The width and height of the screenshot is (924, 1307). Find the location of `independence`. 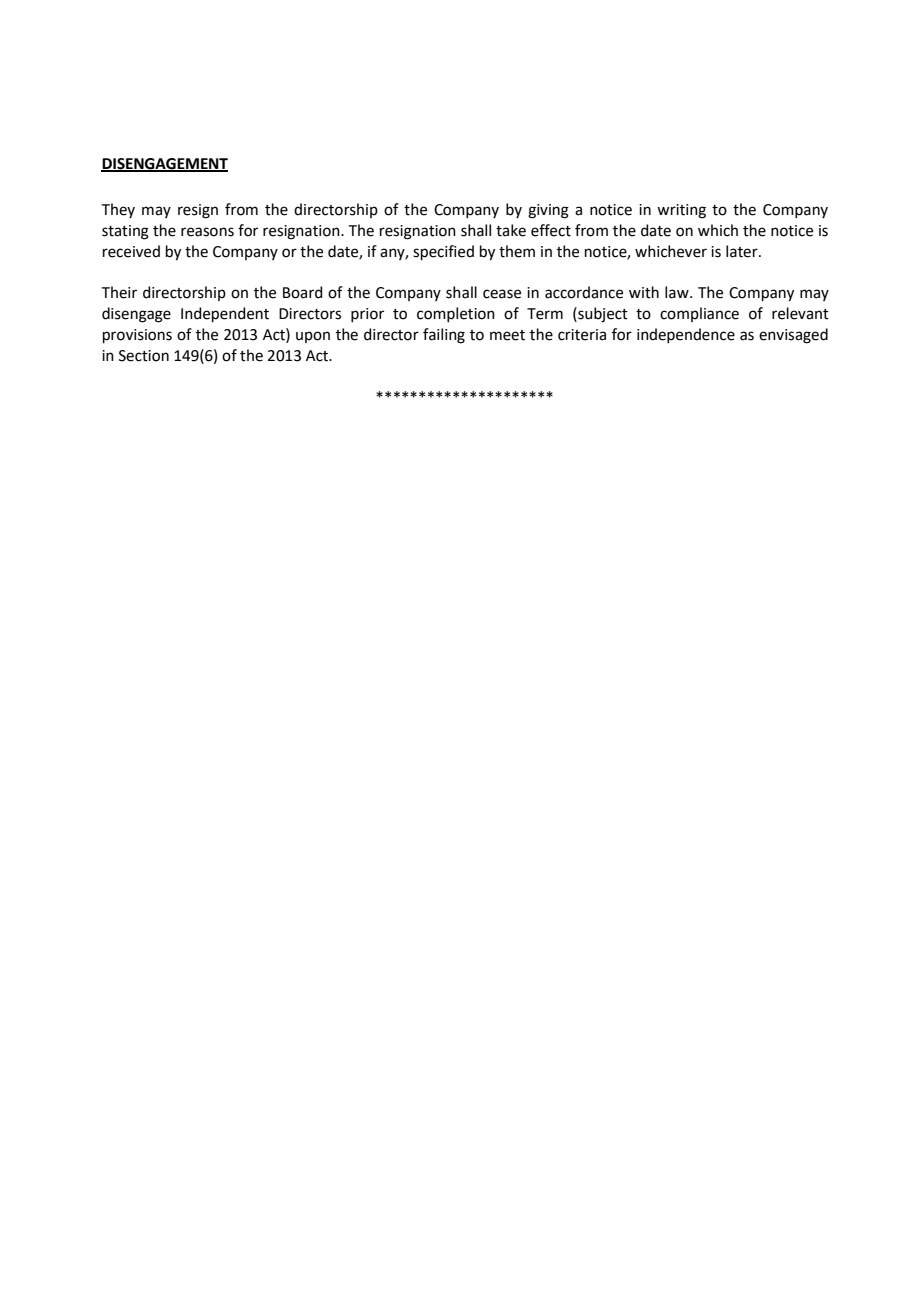

independence is located at coordinates (686, 335).
